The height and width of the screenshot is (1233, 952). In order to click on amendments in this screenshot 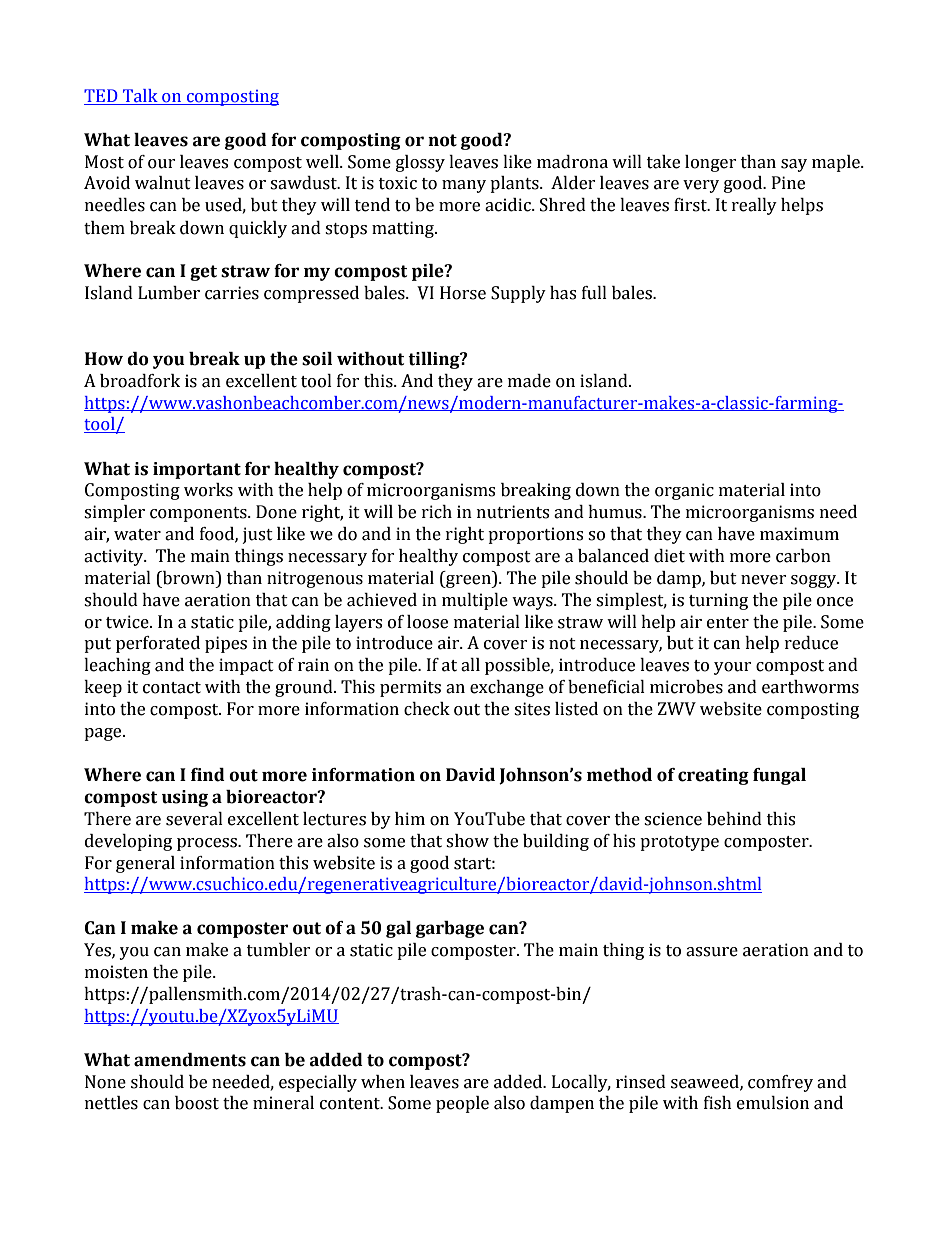, I will do `click(190, 1060)`.
